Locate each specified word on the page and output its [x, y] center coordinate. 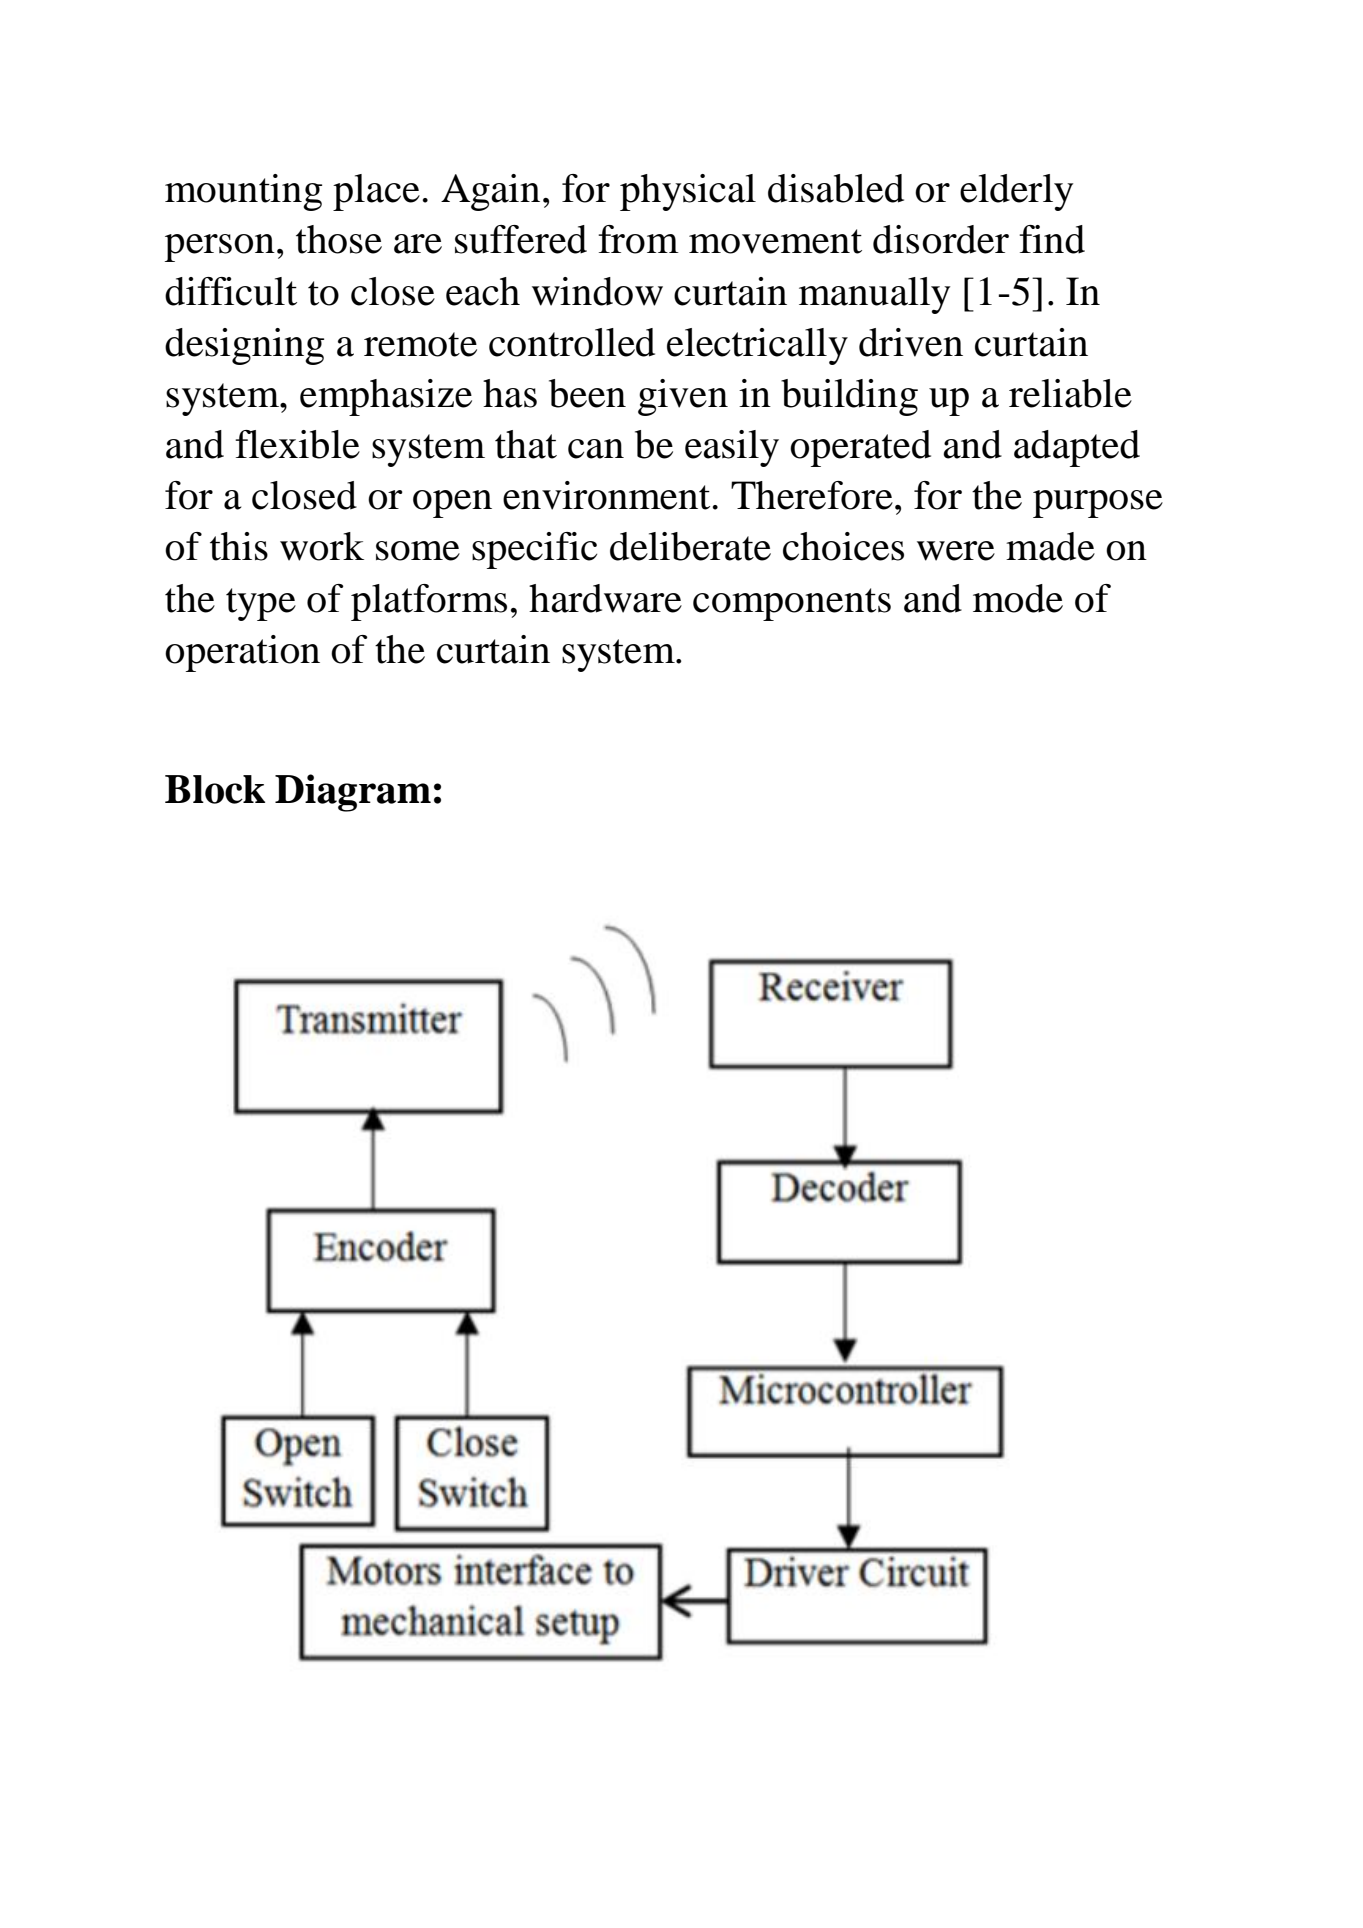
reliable [1070, 393]
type [261, 604]
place [376, 192]
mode [1018, 598]
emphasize [386, 397]
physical [688, 192]
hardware [605, 598]
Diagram [353, 793]
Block [215, 789]
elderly [1016, 192]
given [683, 397]
